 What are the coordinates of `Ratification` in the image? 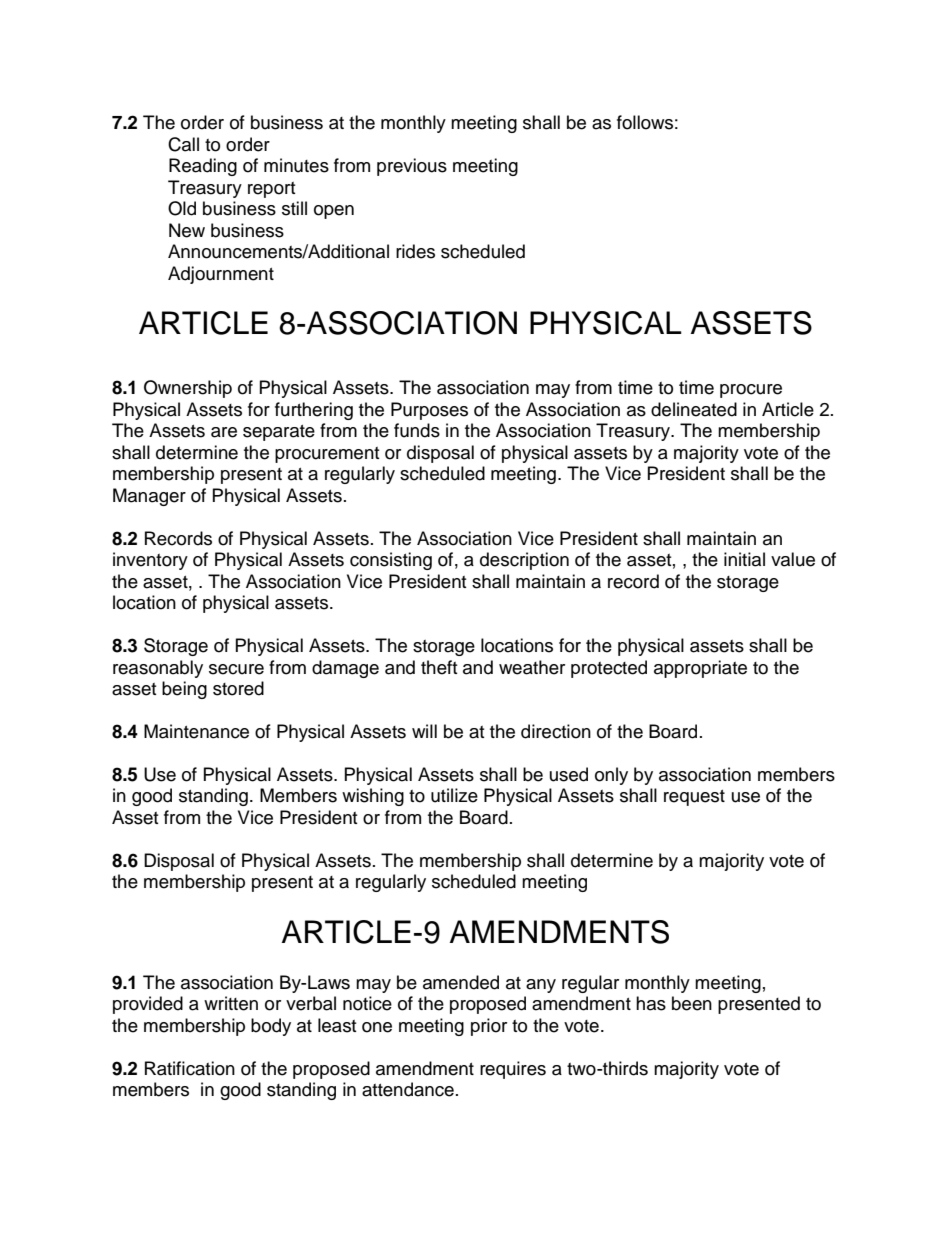 It's located at (190, 1068).
